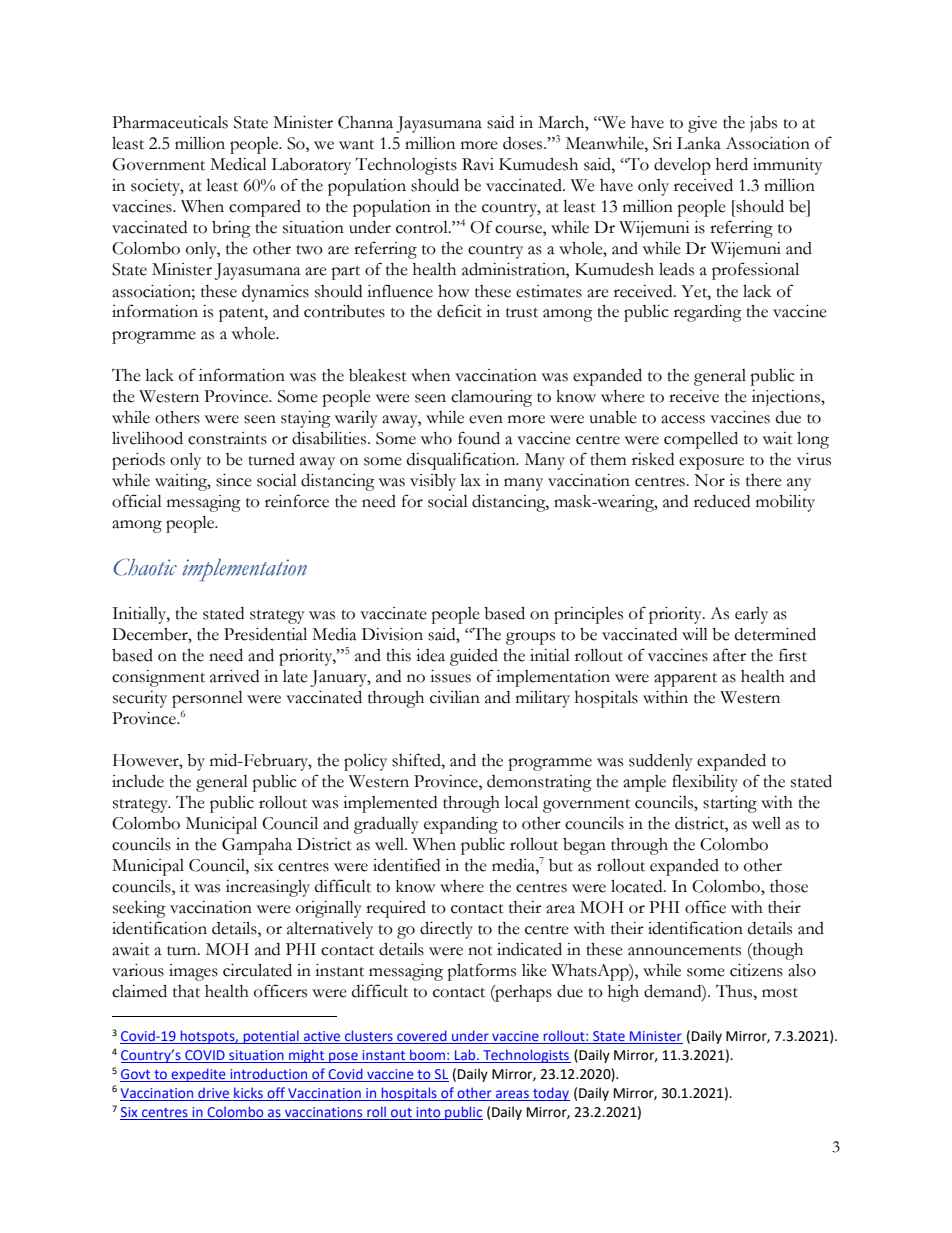 This page has height=1233, width=952. What do you see at coordinates (238, 164) in the page?
I see `Medical` at bounding box center [238, 164].
